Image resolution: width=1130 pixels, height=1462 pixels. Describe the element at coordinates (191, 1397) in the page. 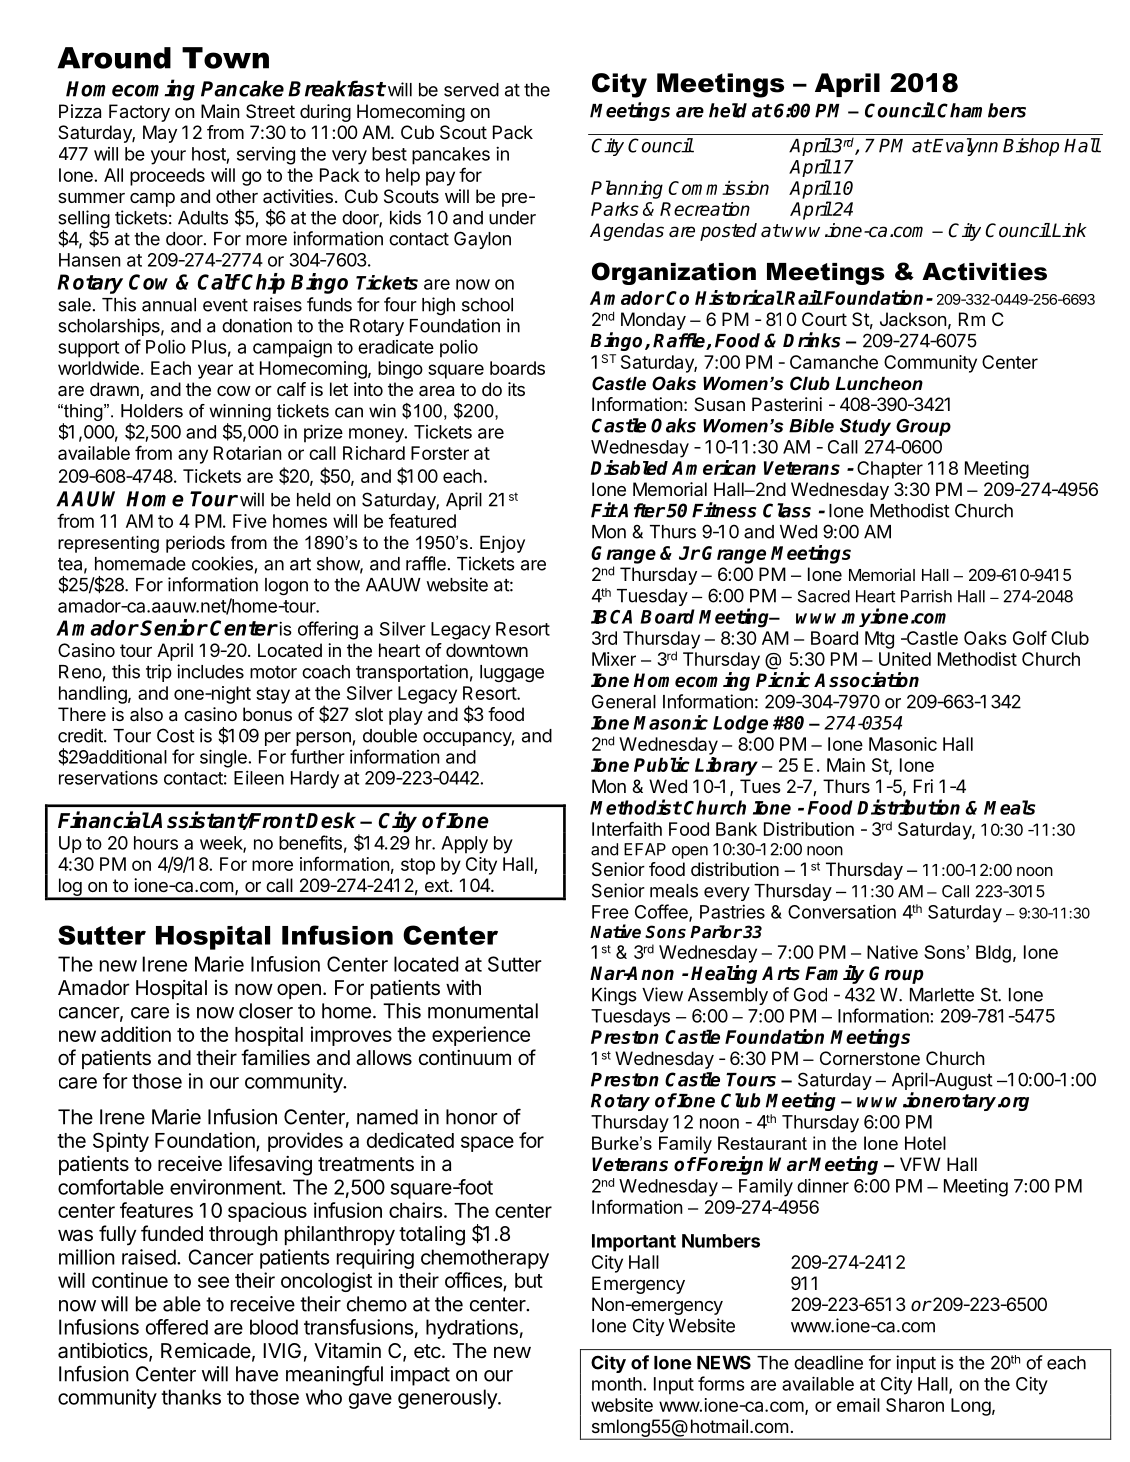

I see `thanks` at that location.
